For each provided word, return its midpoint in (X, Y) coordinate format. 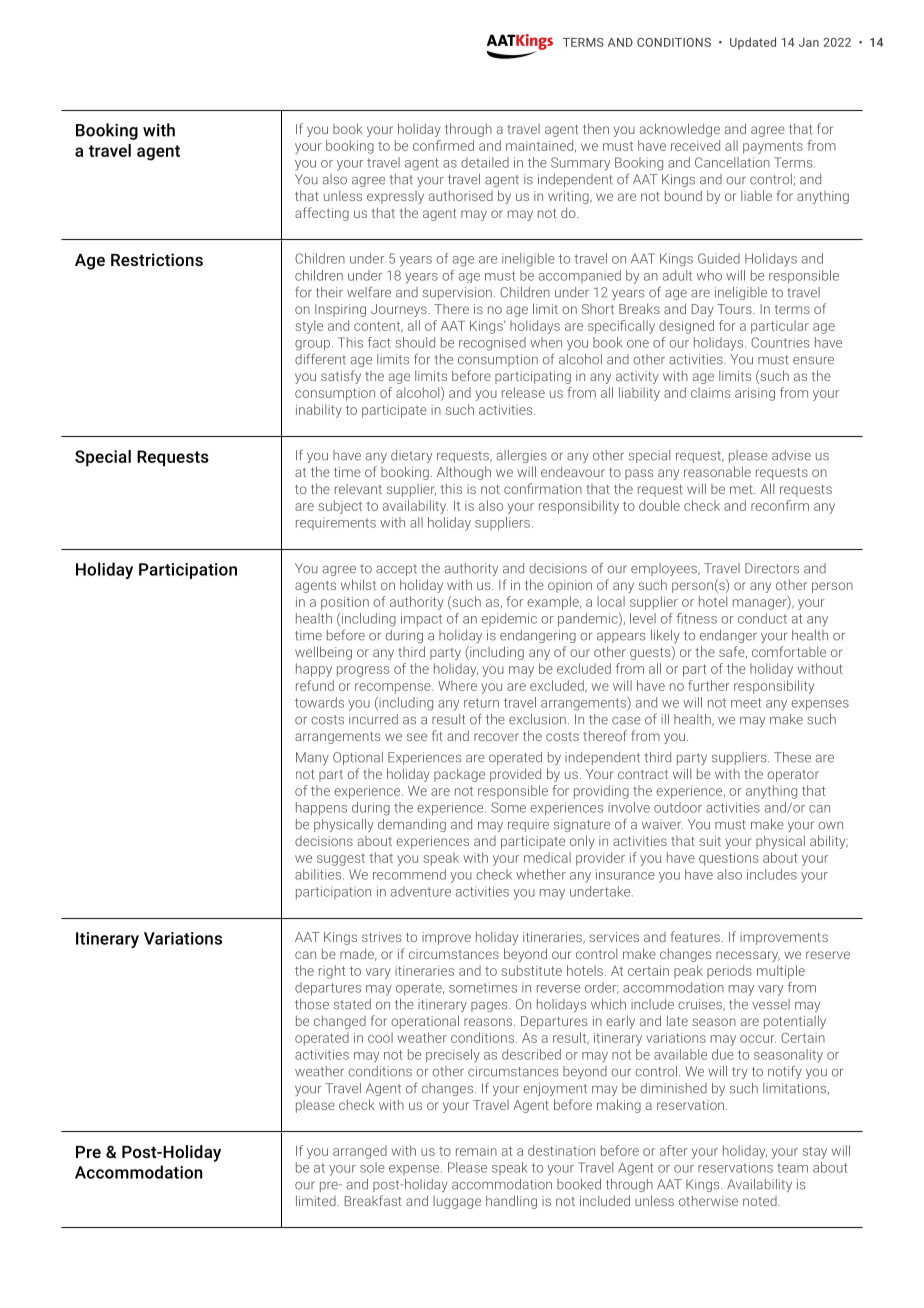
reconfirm (780, 505)
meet (746, 703)
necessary (748, 956)
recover (496, 737)
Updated (753, 43)
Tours (735, 309)
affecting (322, 214)
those (312, 1004)
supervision (457, 293)
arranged (360, 1152)
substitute (531, 970)
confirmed (443, 145)
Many (312, 758)
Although (464, 473)
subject (340, 507)
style (309, 327)
